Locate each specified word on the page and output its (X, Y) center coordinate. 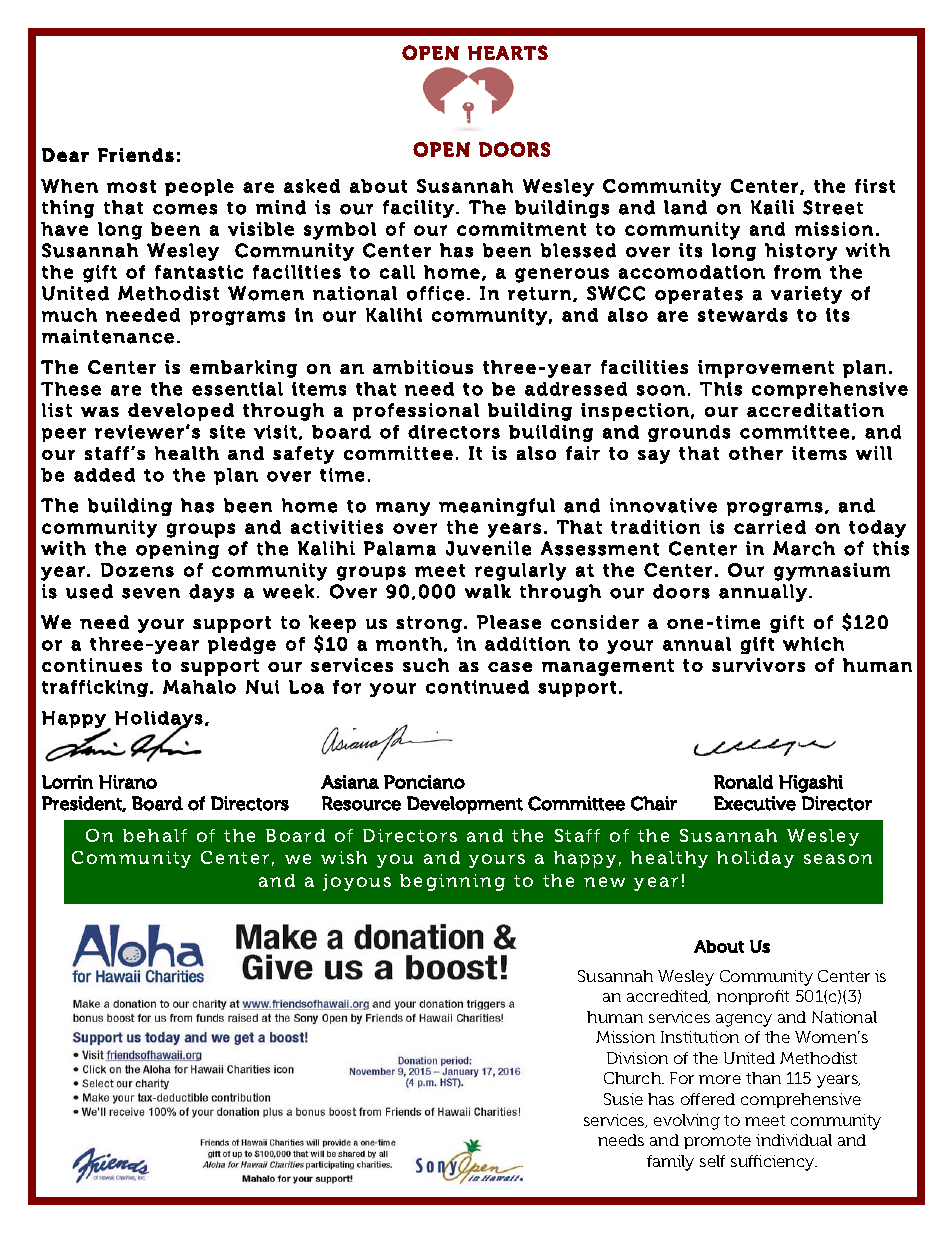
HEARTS (508, 52)
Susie (623, 1099)
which (813, 644)
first (875, 186)
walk (488, 591)
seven (151, 593)
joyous (357, 882)
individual (794, 1140)
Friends (136, 155)
